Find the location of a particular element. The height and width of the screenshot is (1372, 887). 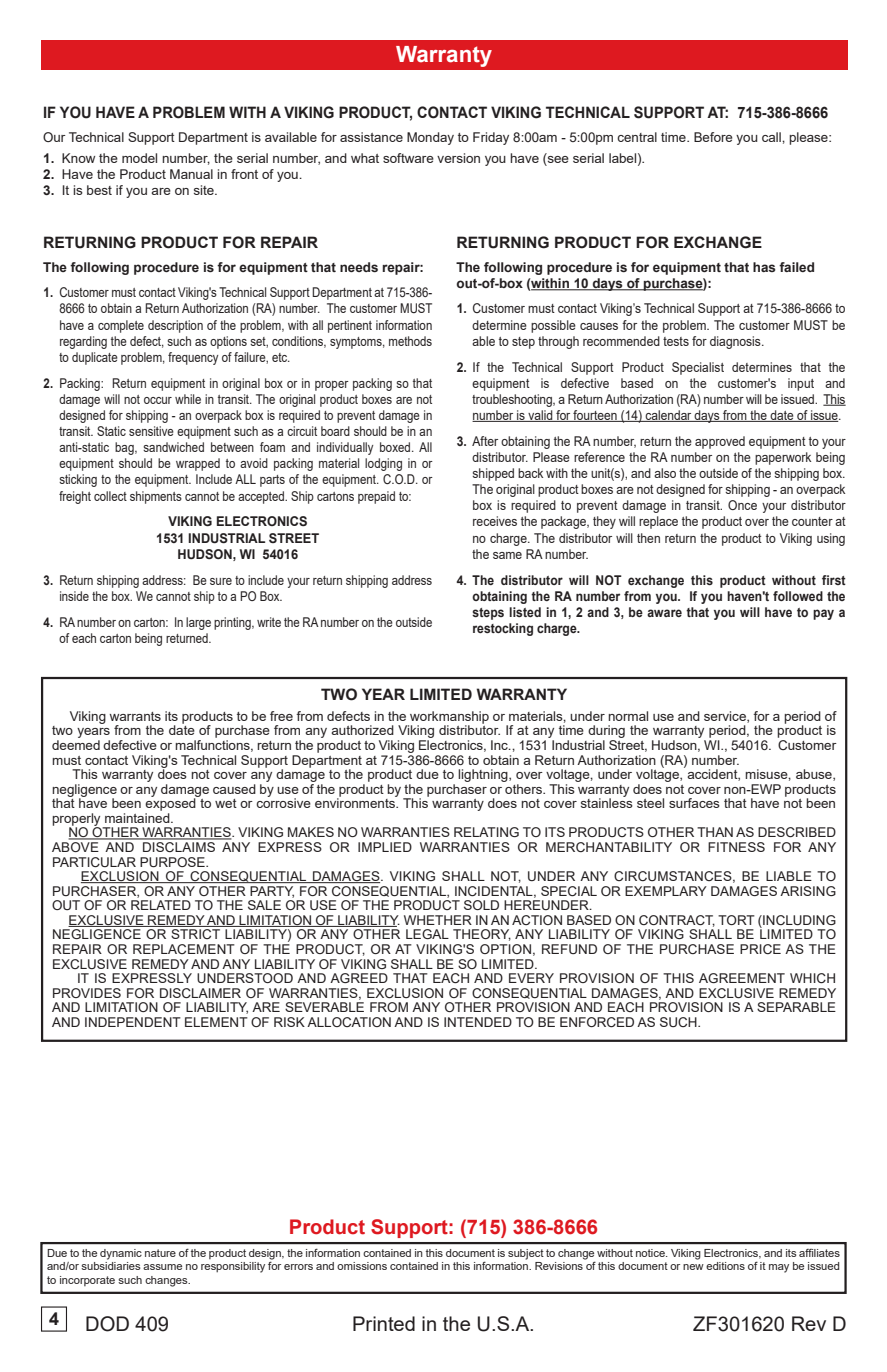

version is located at coordinates (458, 158).
